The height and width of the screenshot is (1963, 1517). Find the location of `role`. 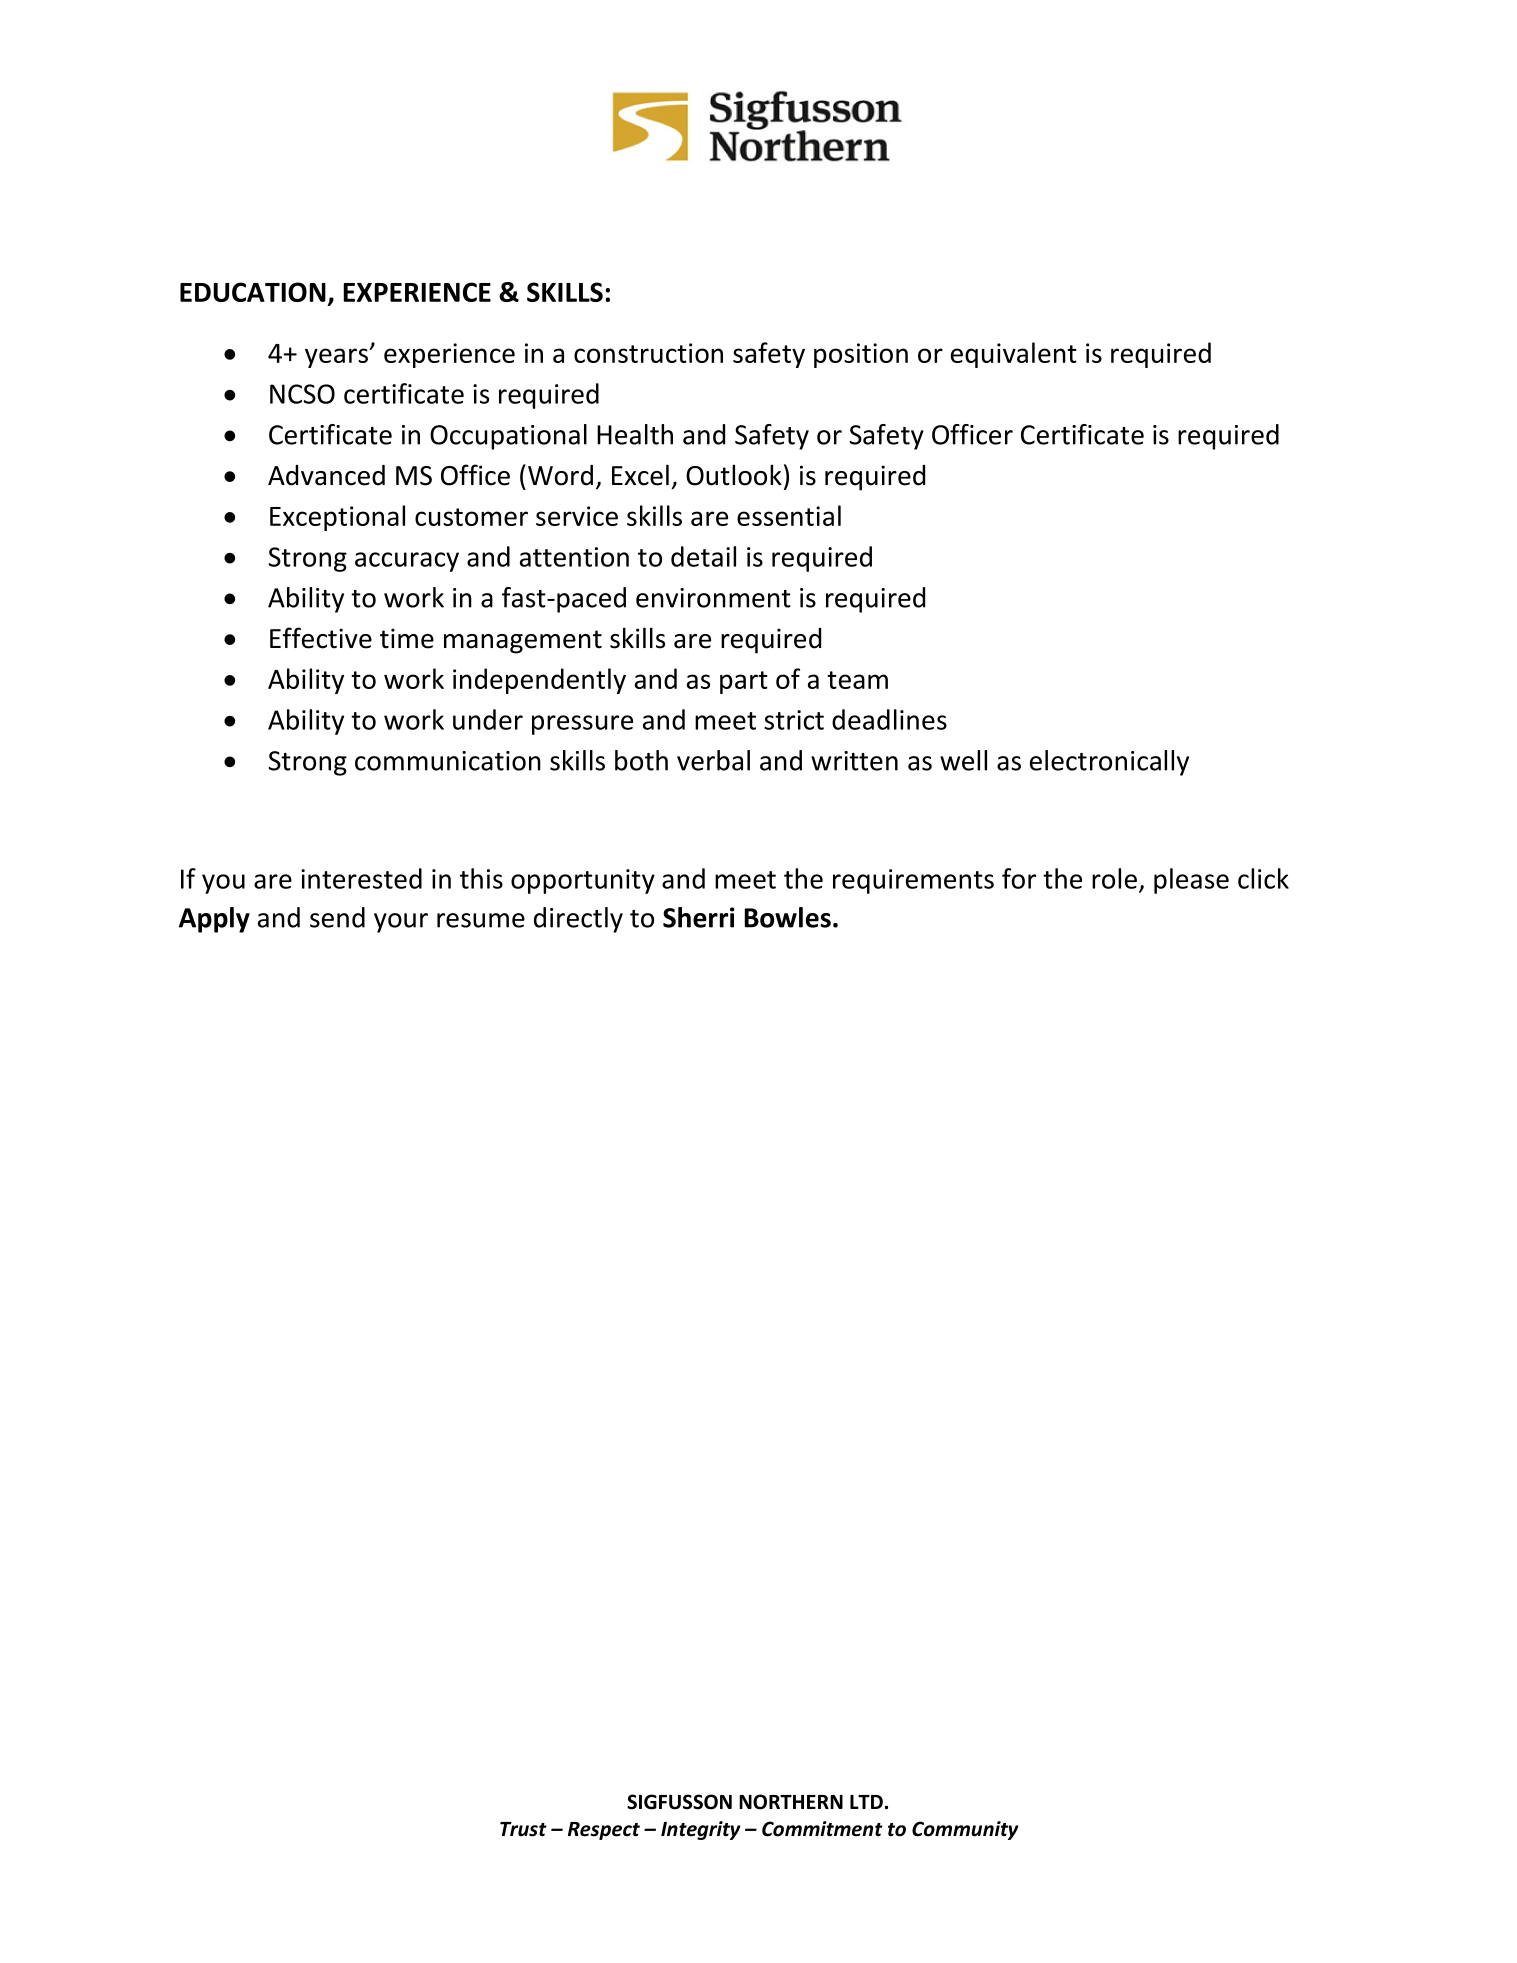

role is located at coordinates (1114, 878).
